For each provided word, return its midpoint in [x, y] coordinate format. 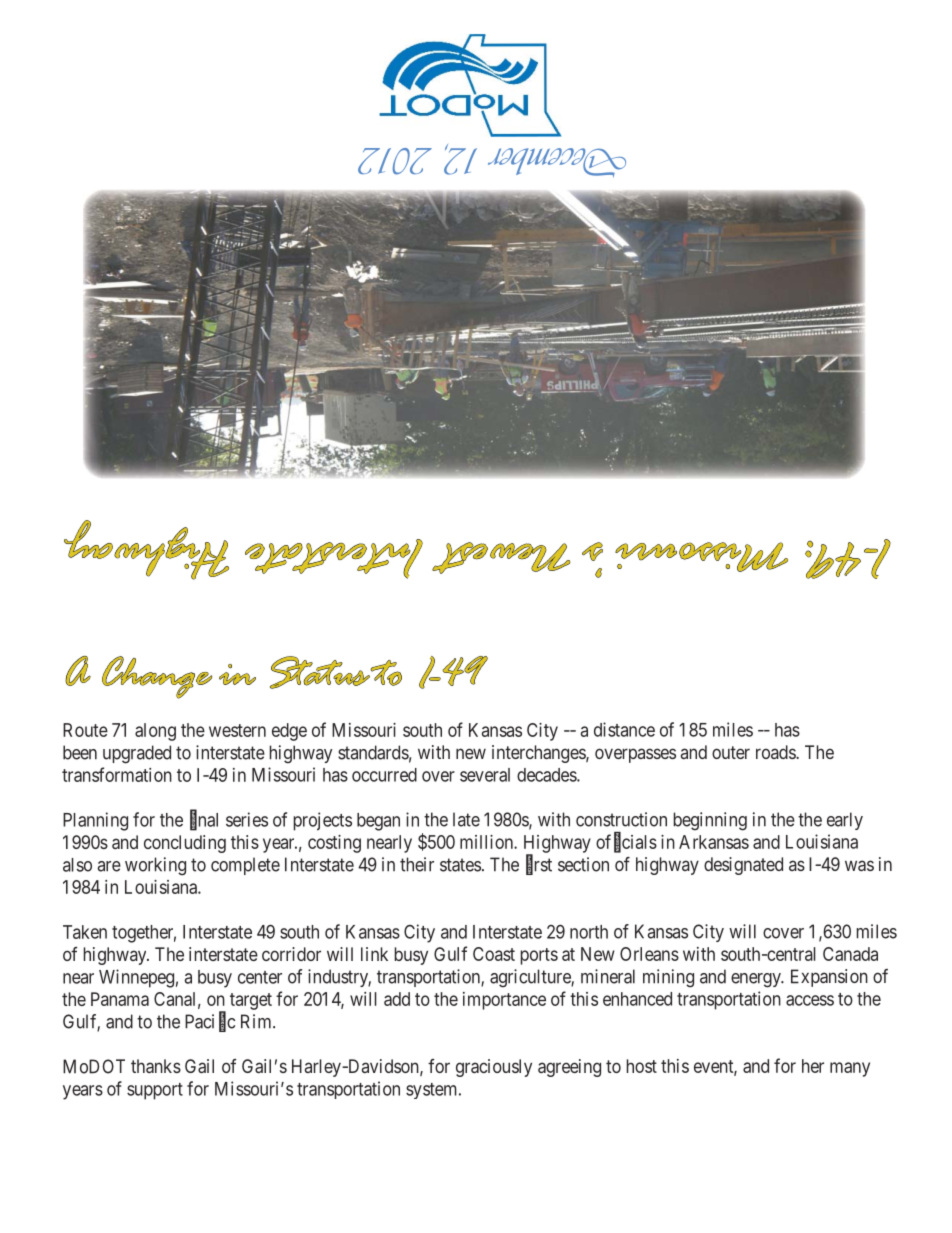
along [155, 732]
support [155, 1091]
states [460, 865]
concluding [185, 844]
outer [731, 752]
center [260, 977]
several [485, 775]
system [433, 1091]
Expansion [829, 978]
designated [743, 866]
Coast [494, 954]
